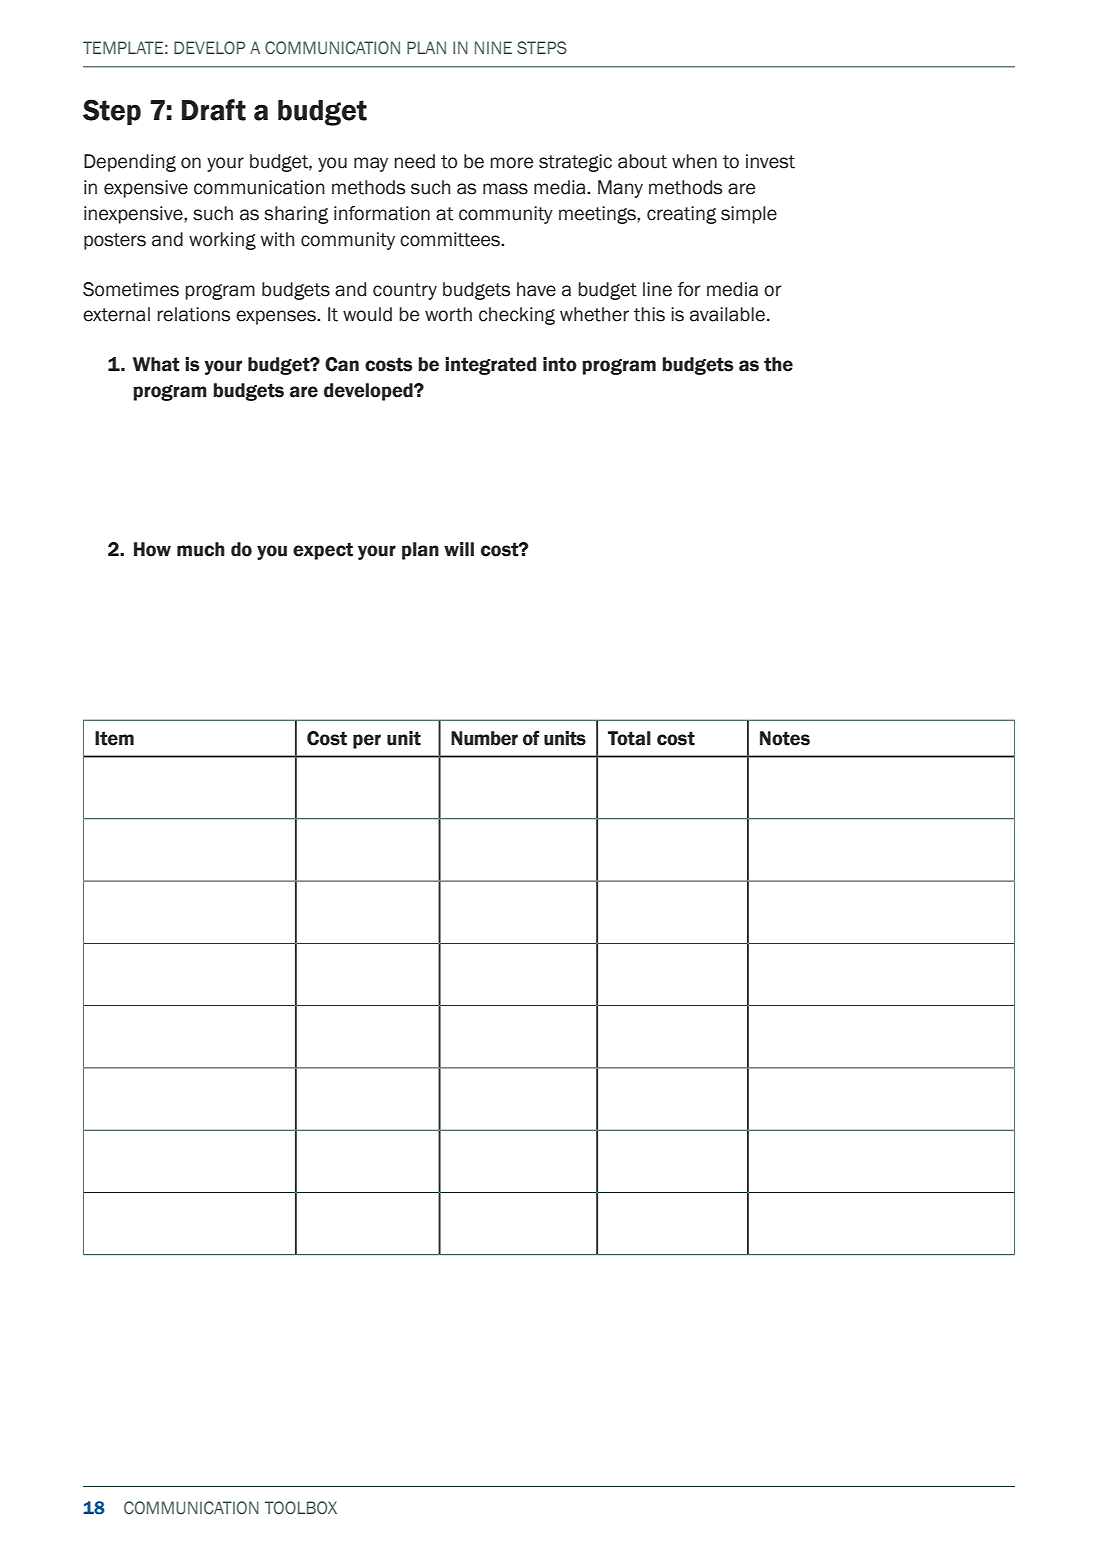  Describe the element at coordinates (493, 47) in the screenshot. I see `NINE` at that location.
